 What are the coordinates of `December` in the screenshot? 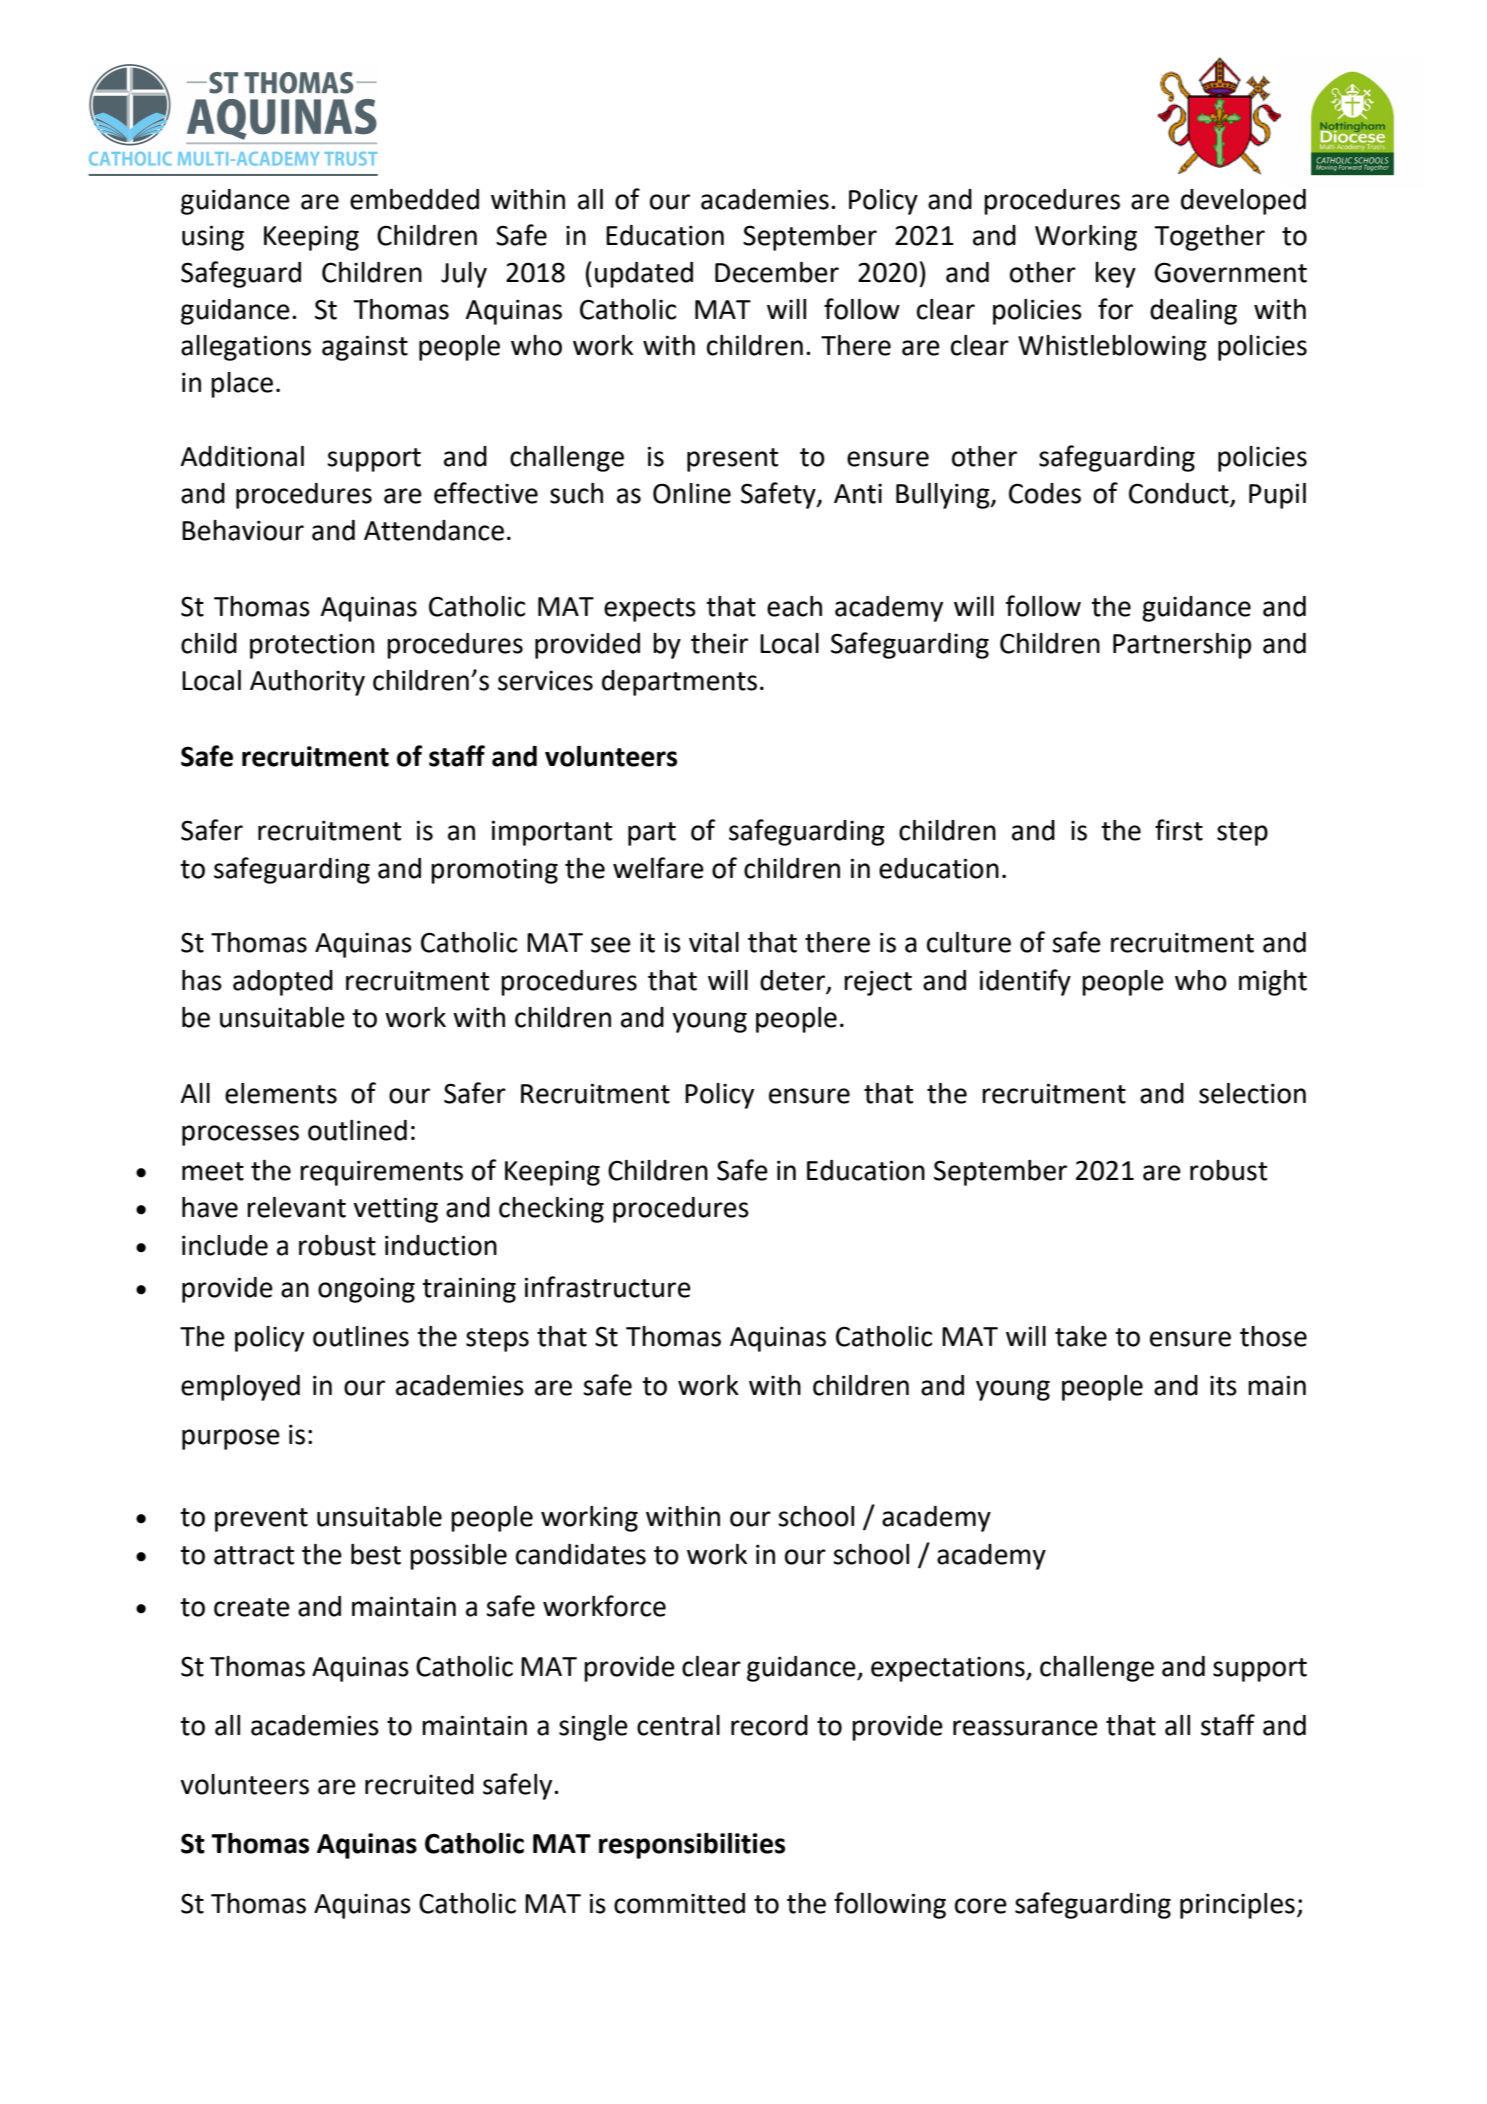 It's located at (777, 272).
